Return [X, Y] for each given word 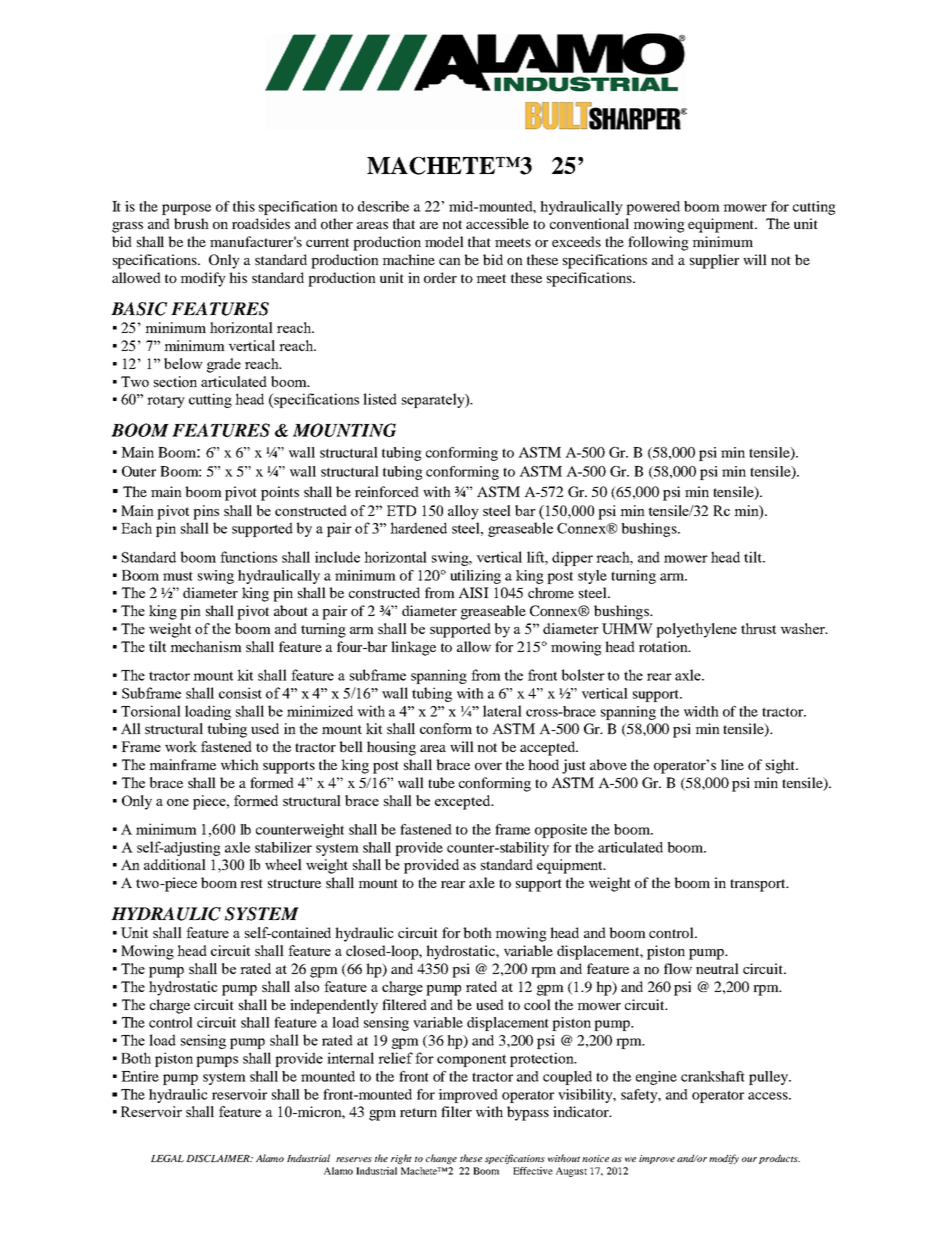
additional [175, 864]
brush [191, 223]
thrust [758, 628]
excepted [464, 802]
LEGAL [167, 1158]
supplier [714, 261]
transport [759, 885]
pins [206, 512]
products [779, 1159]
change [441, 1159]
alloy [463, 512]
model [444, 241]
